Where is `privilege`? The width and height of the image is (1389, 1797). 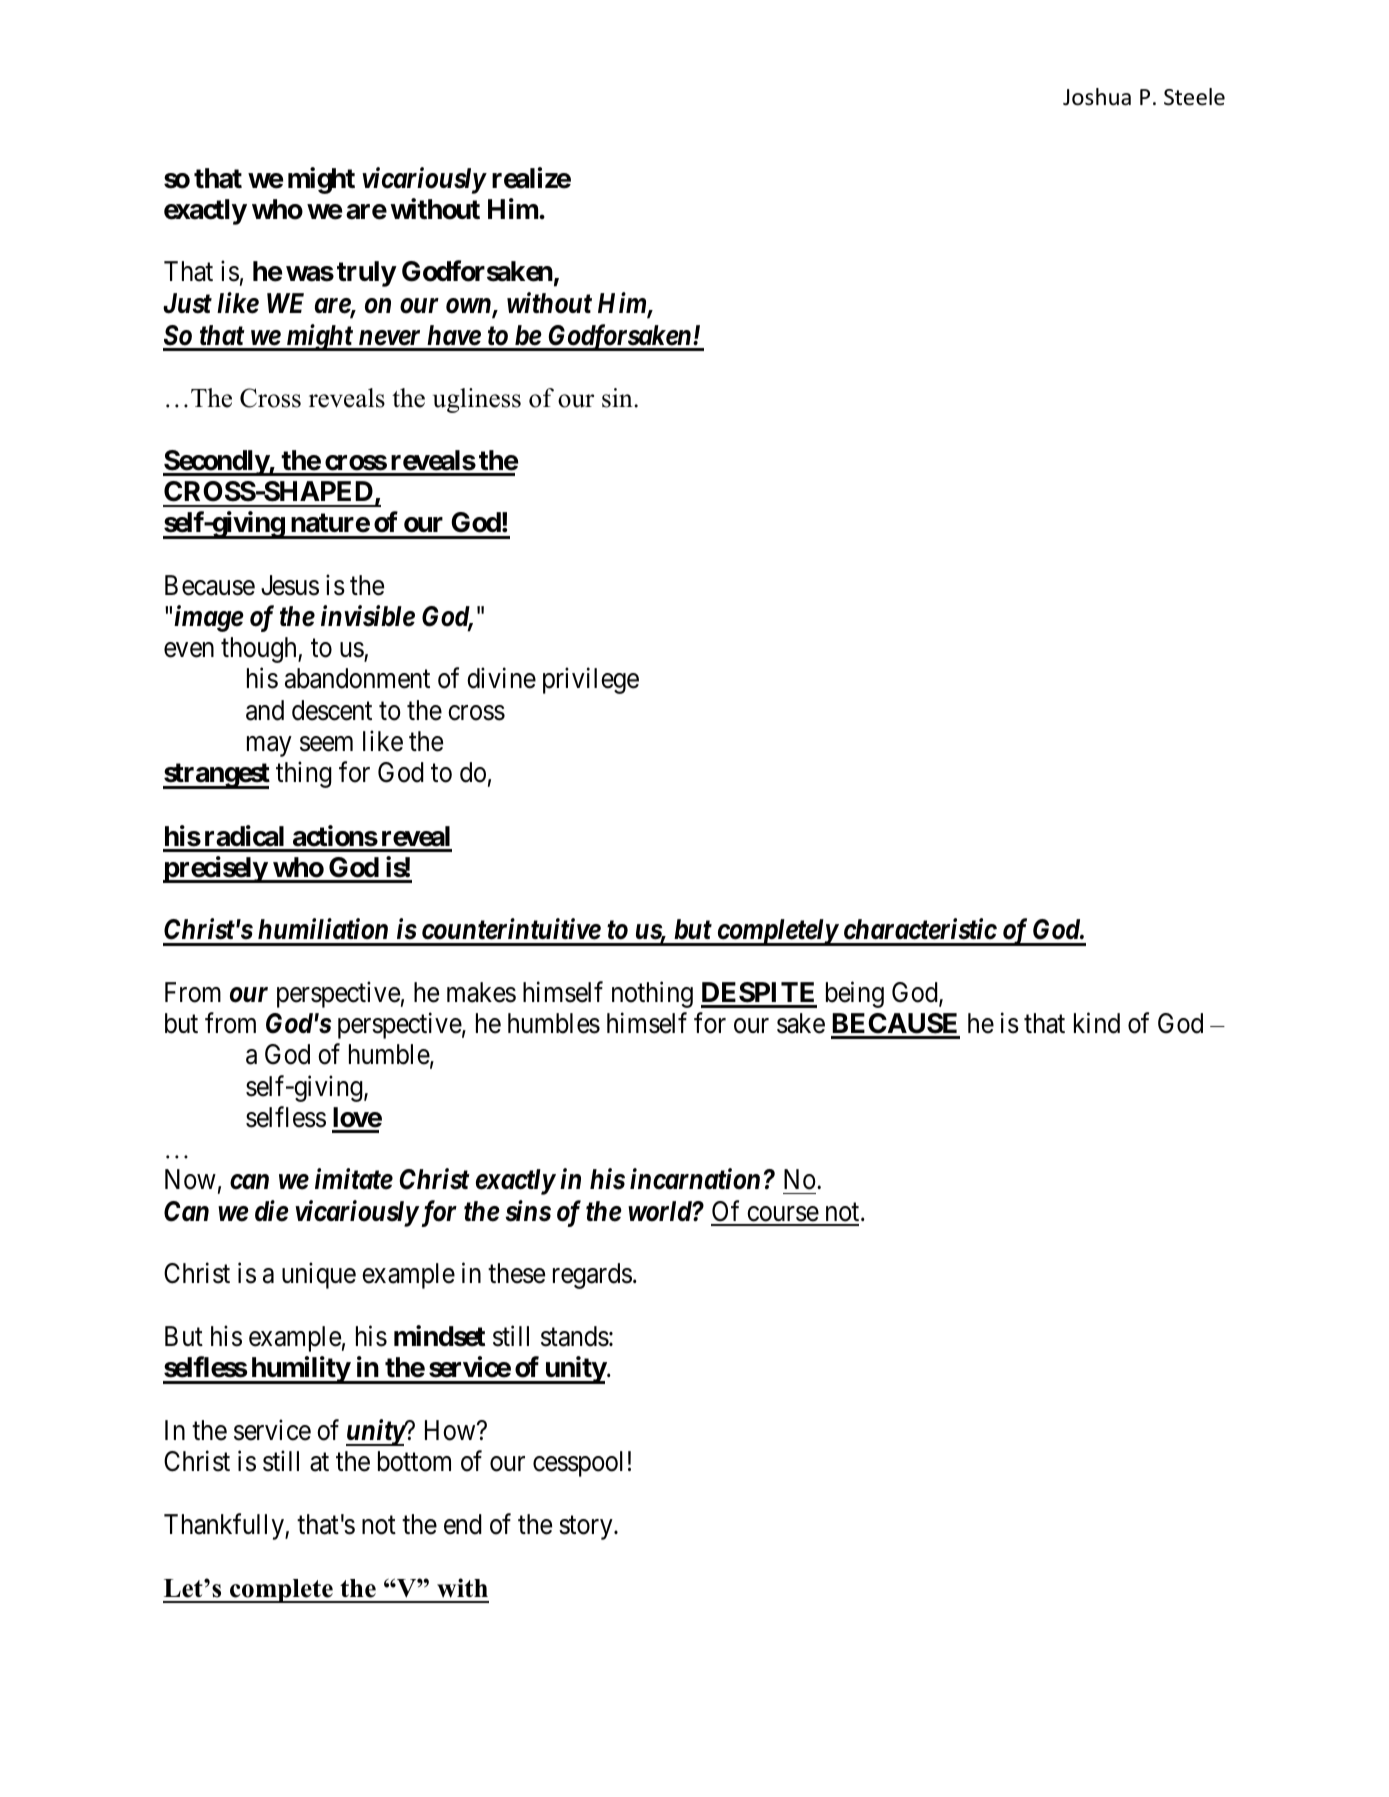
privilege is located at coordinates (591, 681).
